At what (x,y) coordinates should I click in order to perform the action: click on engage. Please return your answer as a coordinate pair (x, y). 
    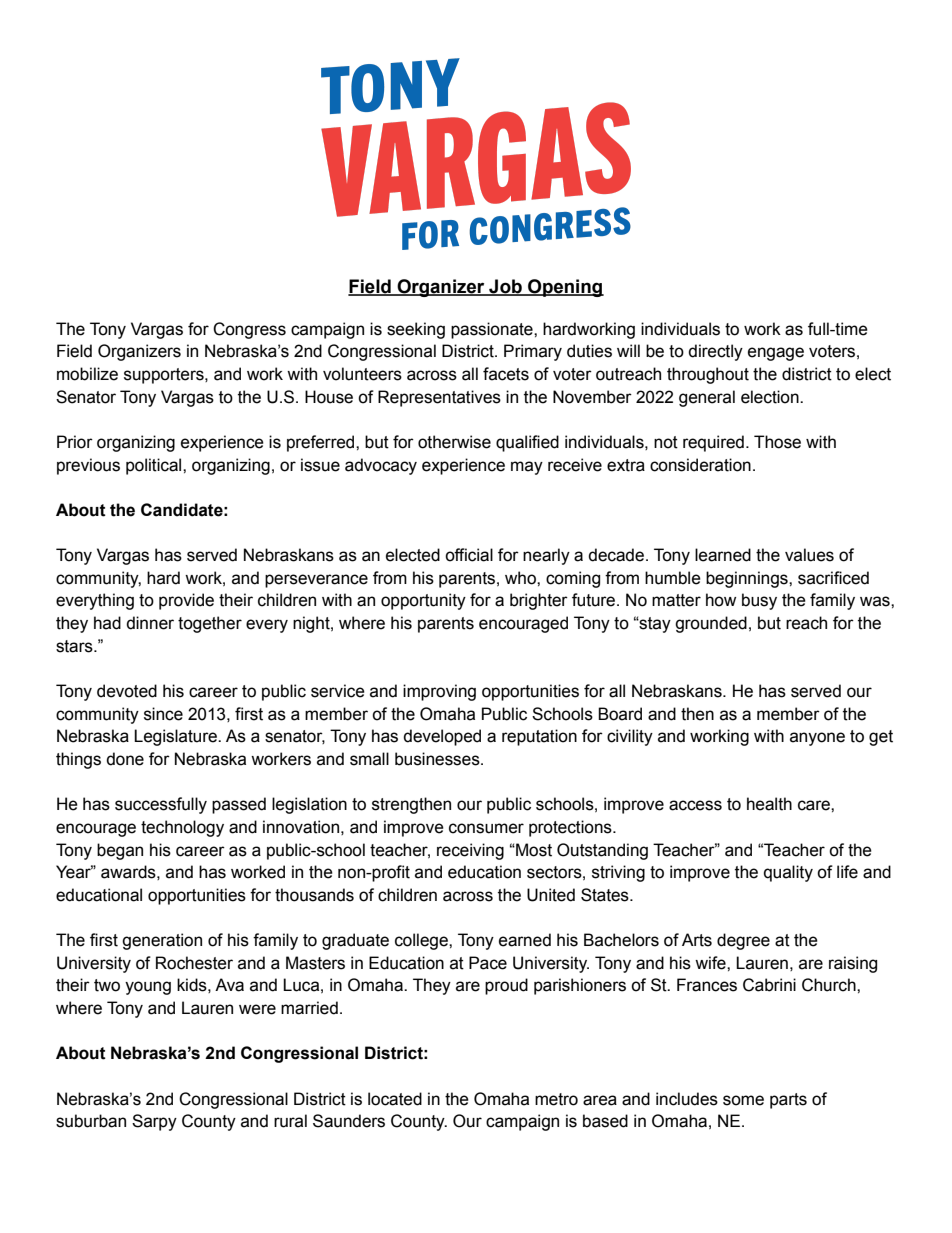
    Looking at the image, I should click on (776, 354).
